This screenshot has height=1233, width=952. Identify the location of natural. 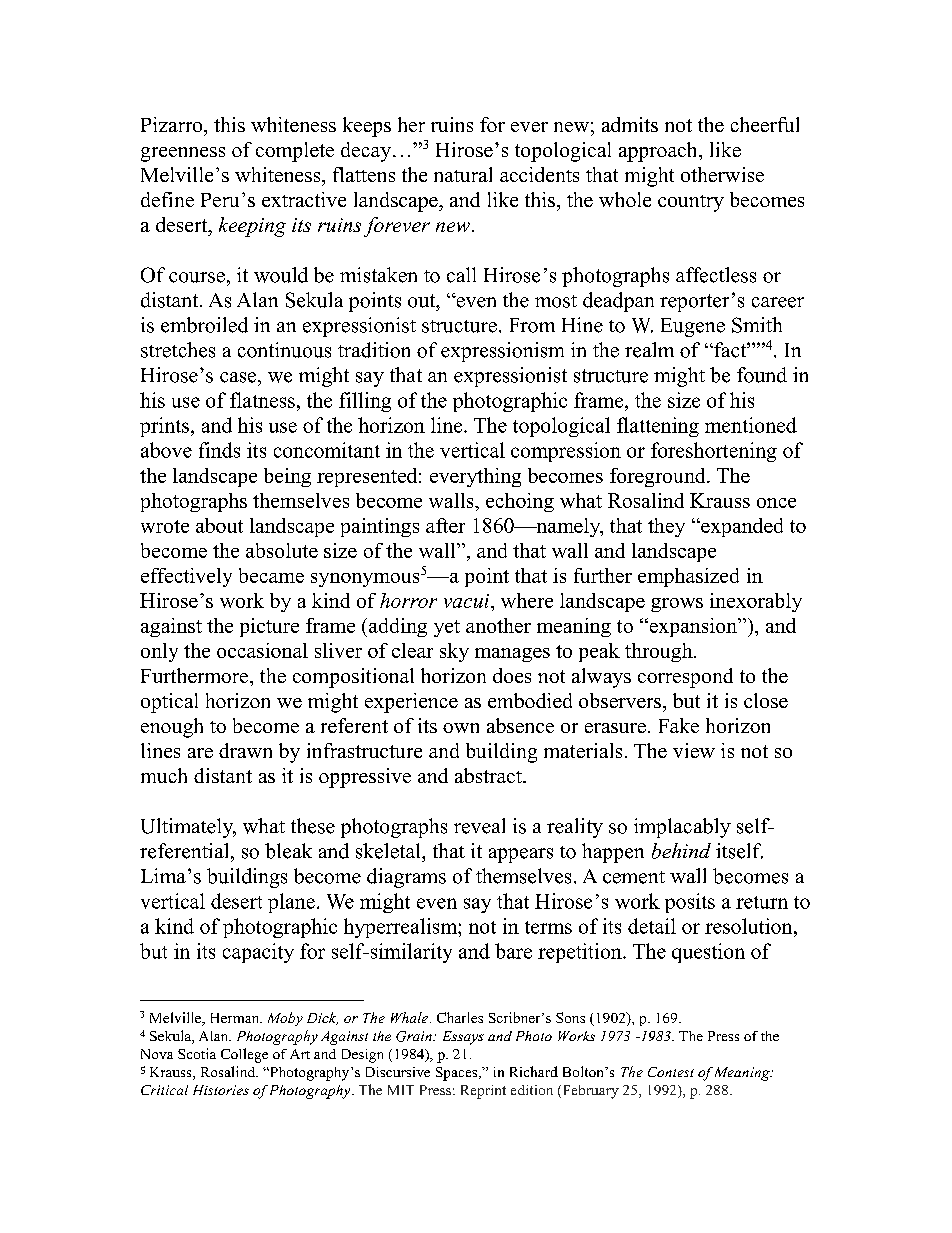
(463, 174).
